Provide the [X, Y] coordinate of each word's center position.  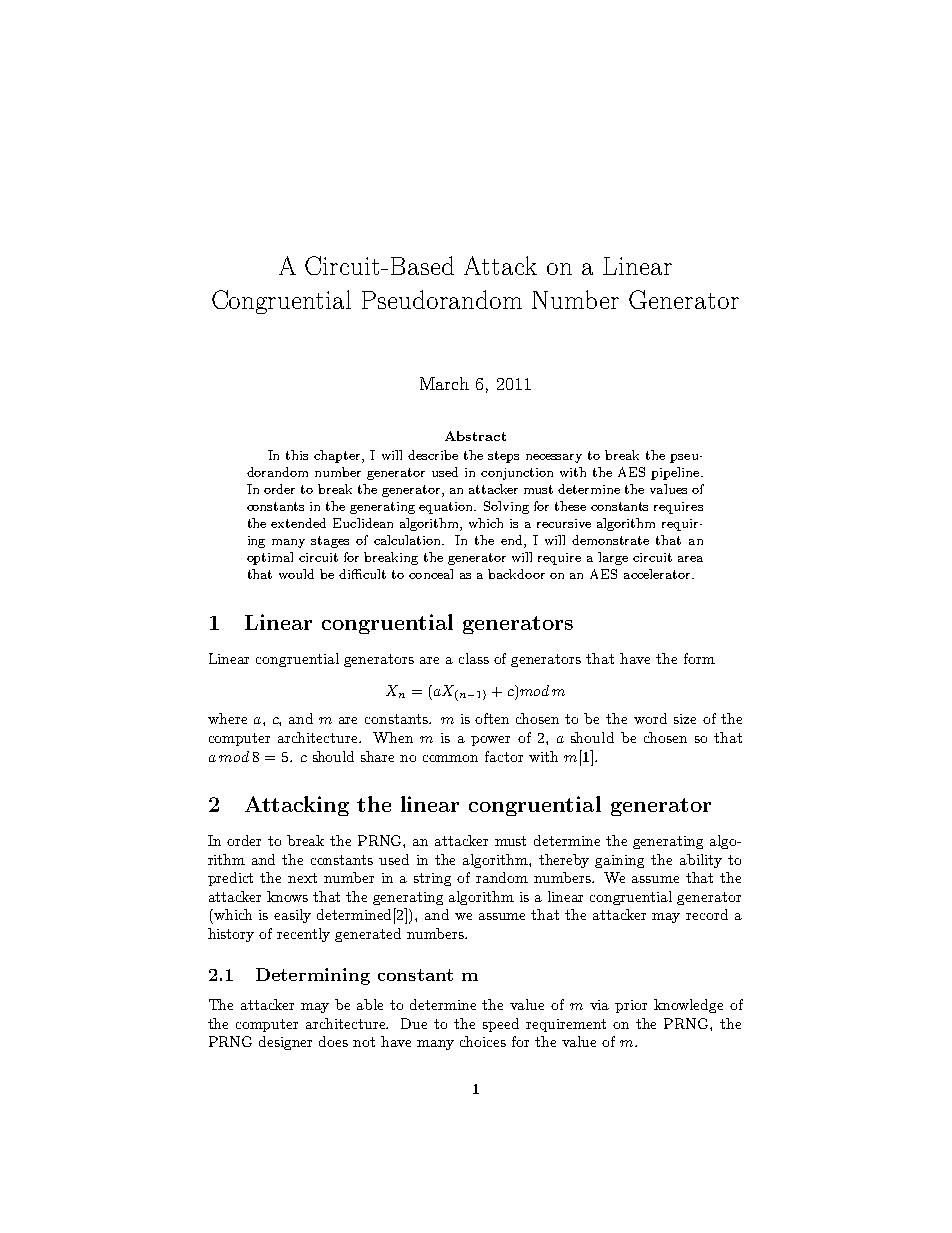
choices [483, 1041]
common [450, 758]
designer [285, 1043]
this [297, 455]
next [302, 878]
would [296, 574]
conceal [431, 574]
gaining [619, 861]
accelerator [658, 574]
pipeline [676, 473]
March [444, 383]
